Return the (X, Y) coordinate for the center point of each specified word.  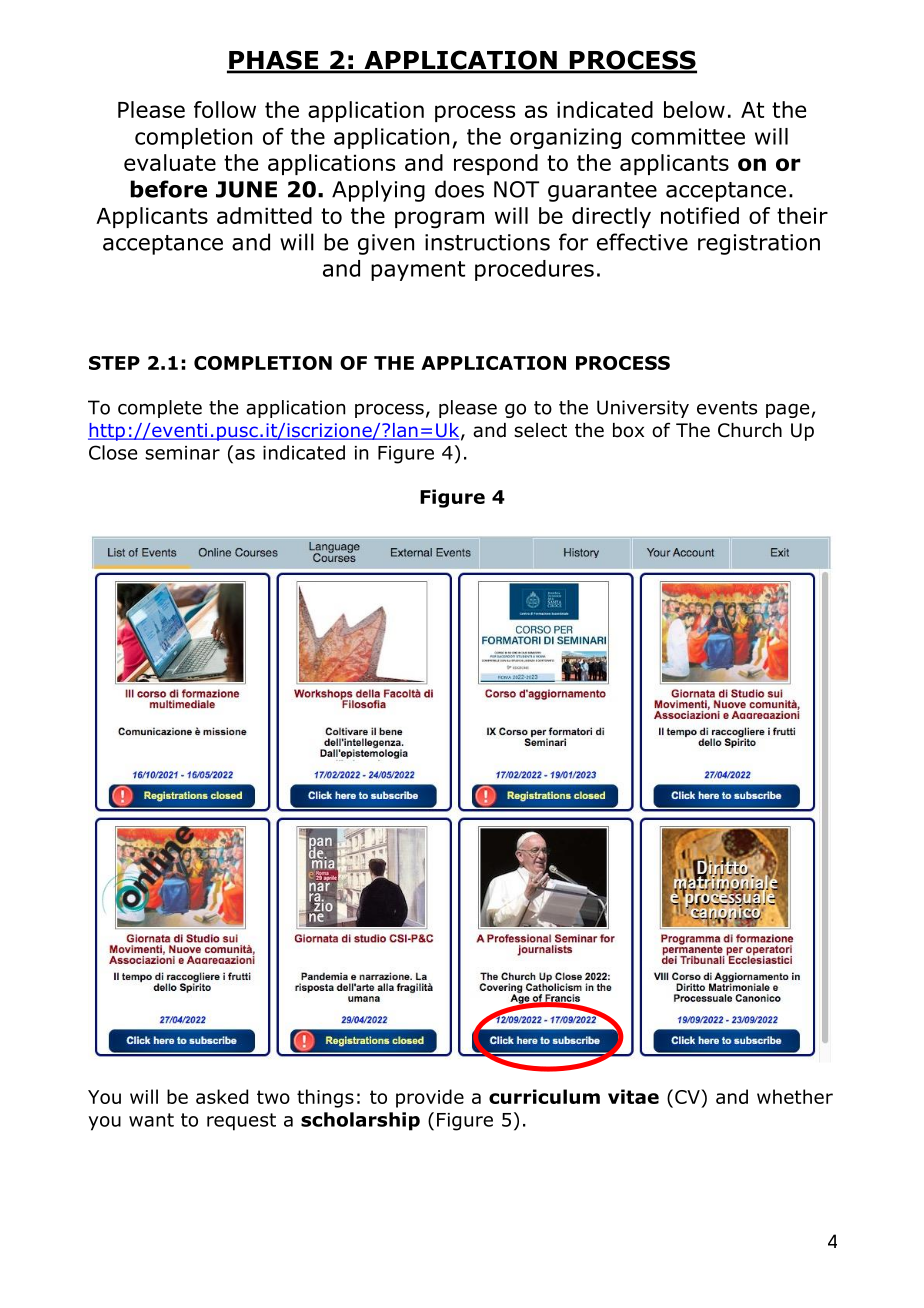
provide (430, 1098)
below (694, 109)
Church (750, 430)
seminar (182, 453)
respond (496, 164)
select (540, 430)
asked (222, 1096)
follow (225, 109)
